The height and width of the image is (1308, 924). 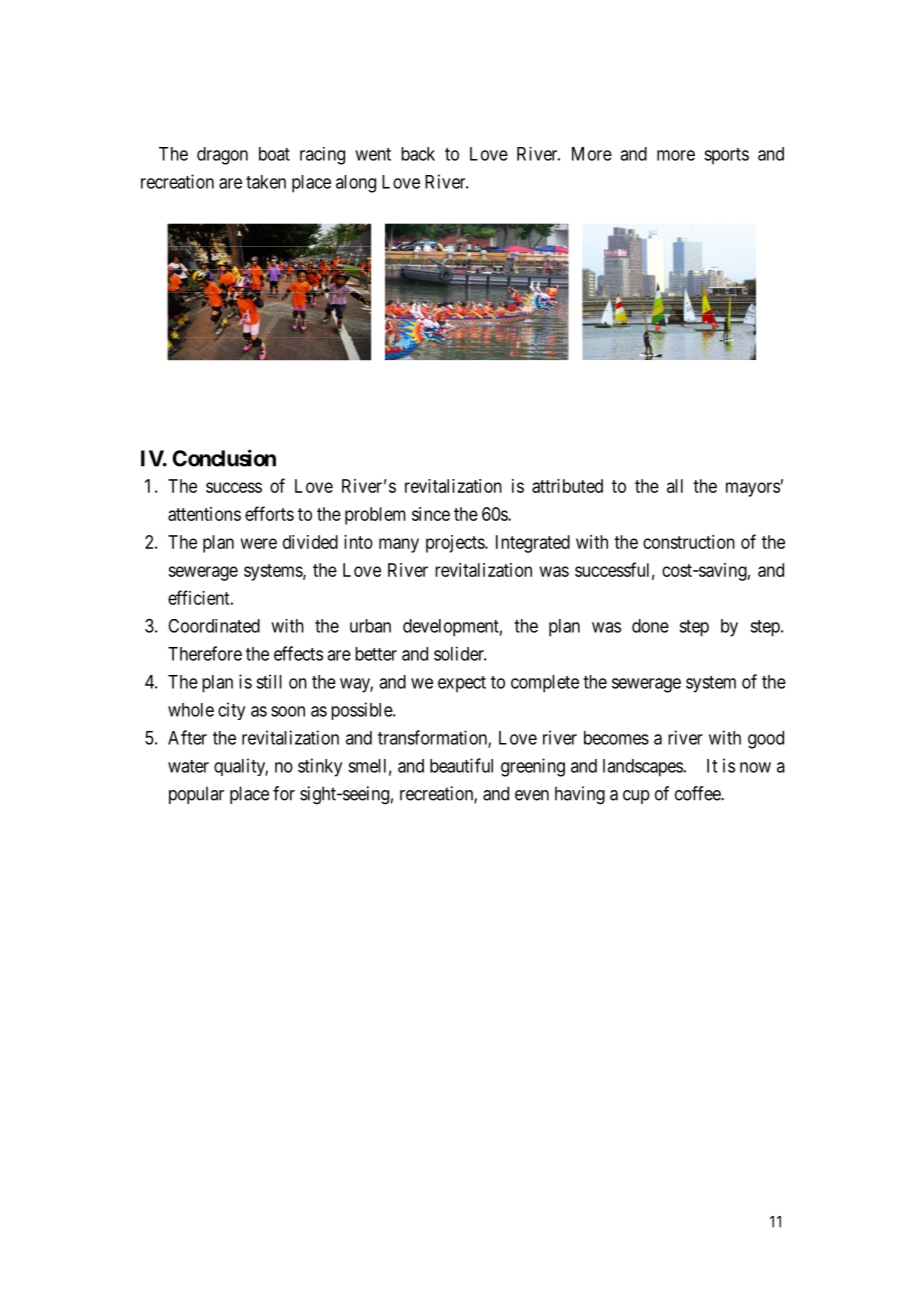 I want to click on stinky, so click(x=320, y=767).
